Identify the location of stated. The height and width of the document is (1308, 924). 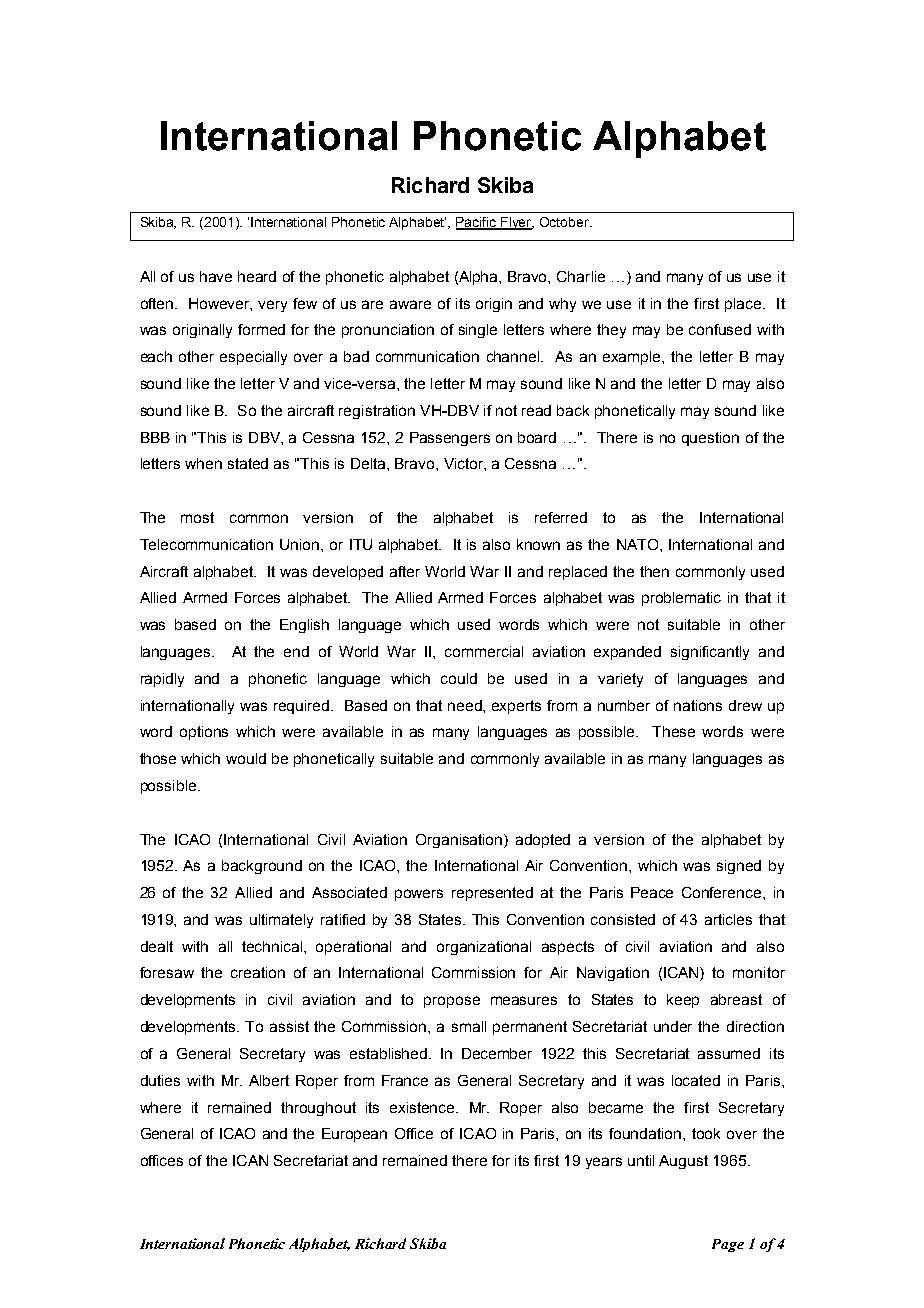
(248, 463).
